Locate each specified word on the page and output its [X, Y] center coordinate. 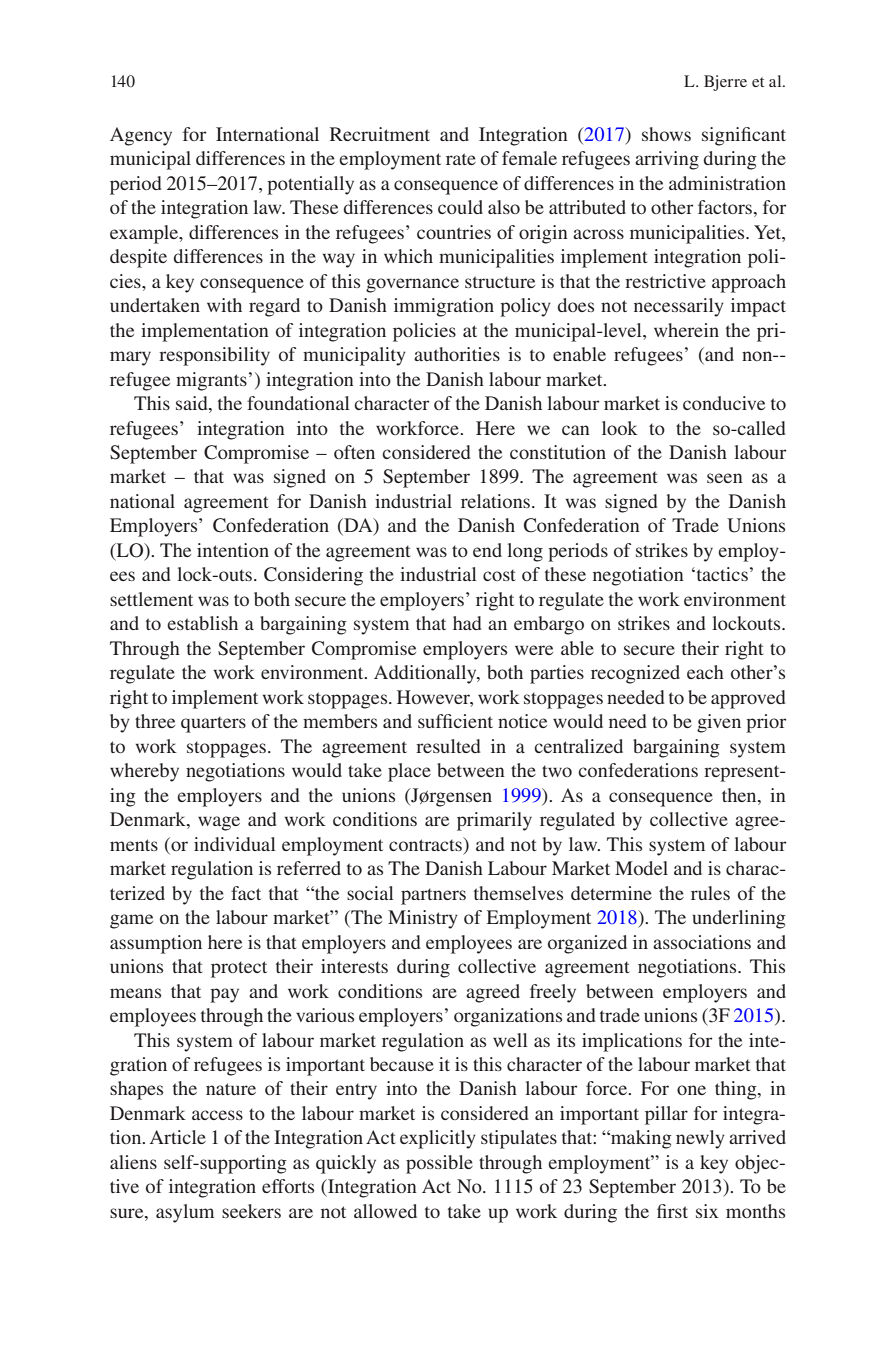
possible [439, 1164]
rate [461, 159]
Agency [141, 136]
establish [202, 623]
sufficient [455, 721]
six [707, 1211]
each [705, 672]
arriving [667, 160]
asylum [185, 1213]
